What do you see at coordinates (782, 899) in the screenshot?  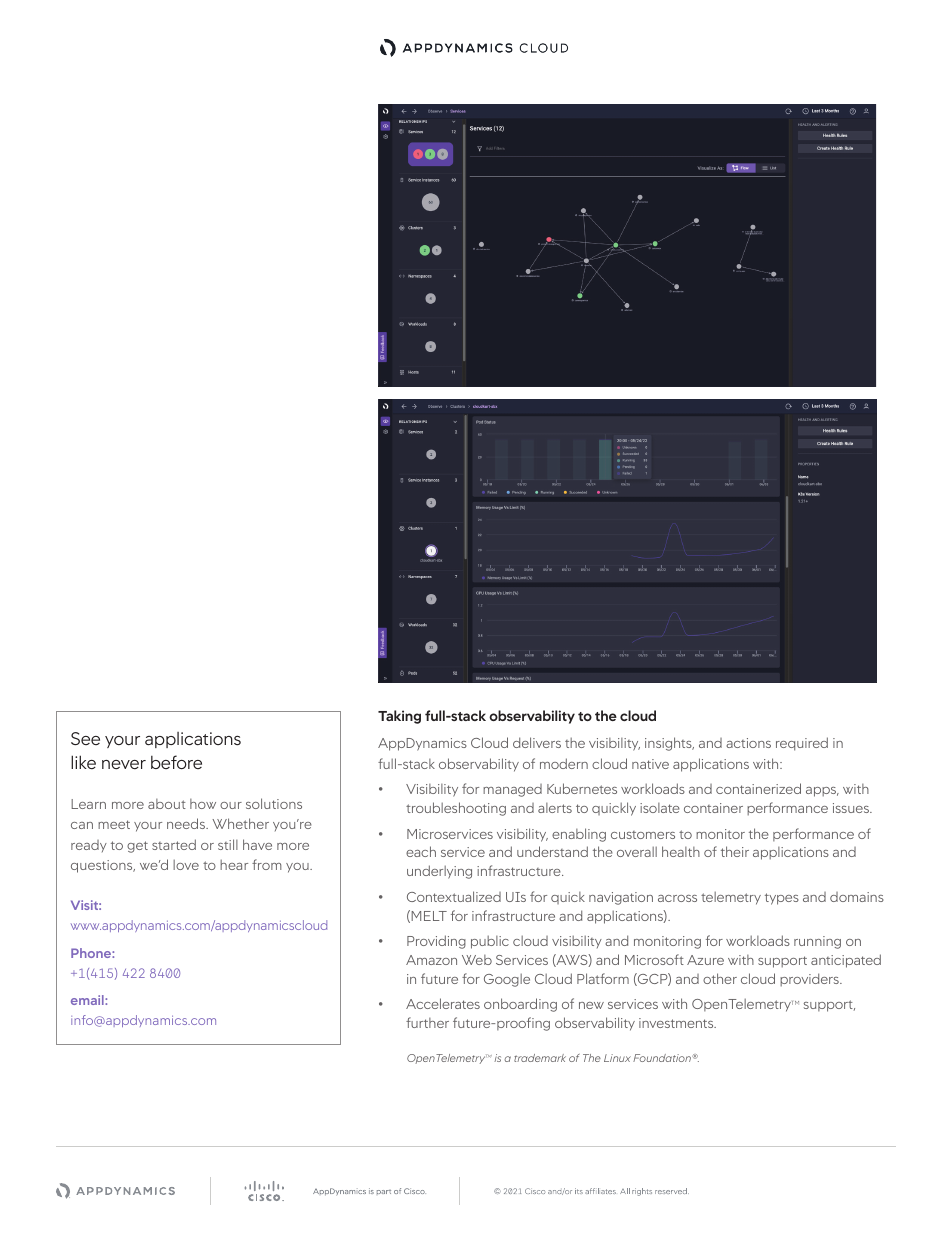 I see `types` at bounding box center [782, 899].
